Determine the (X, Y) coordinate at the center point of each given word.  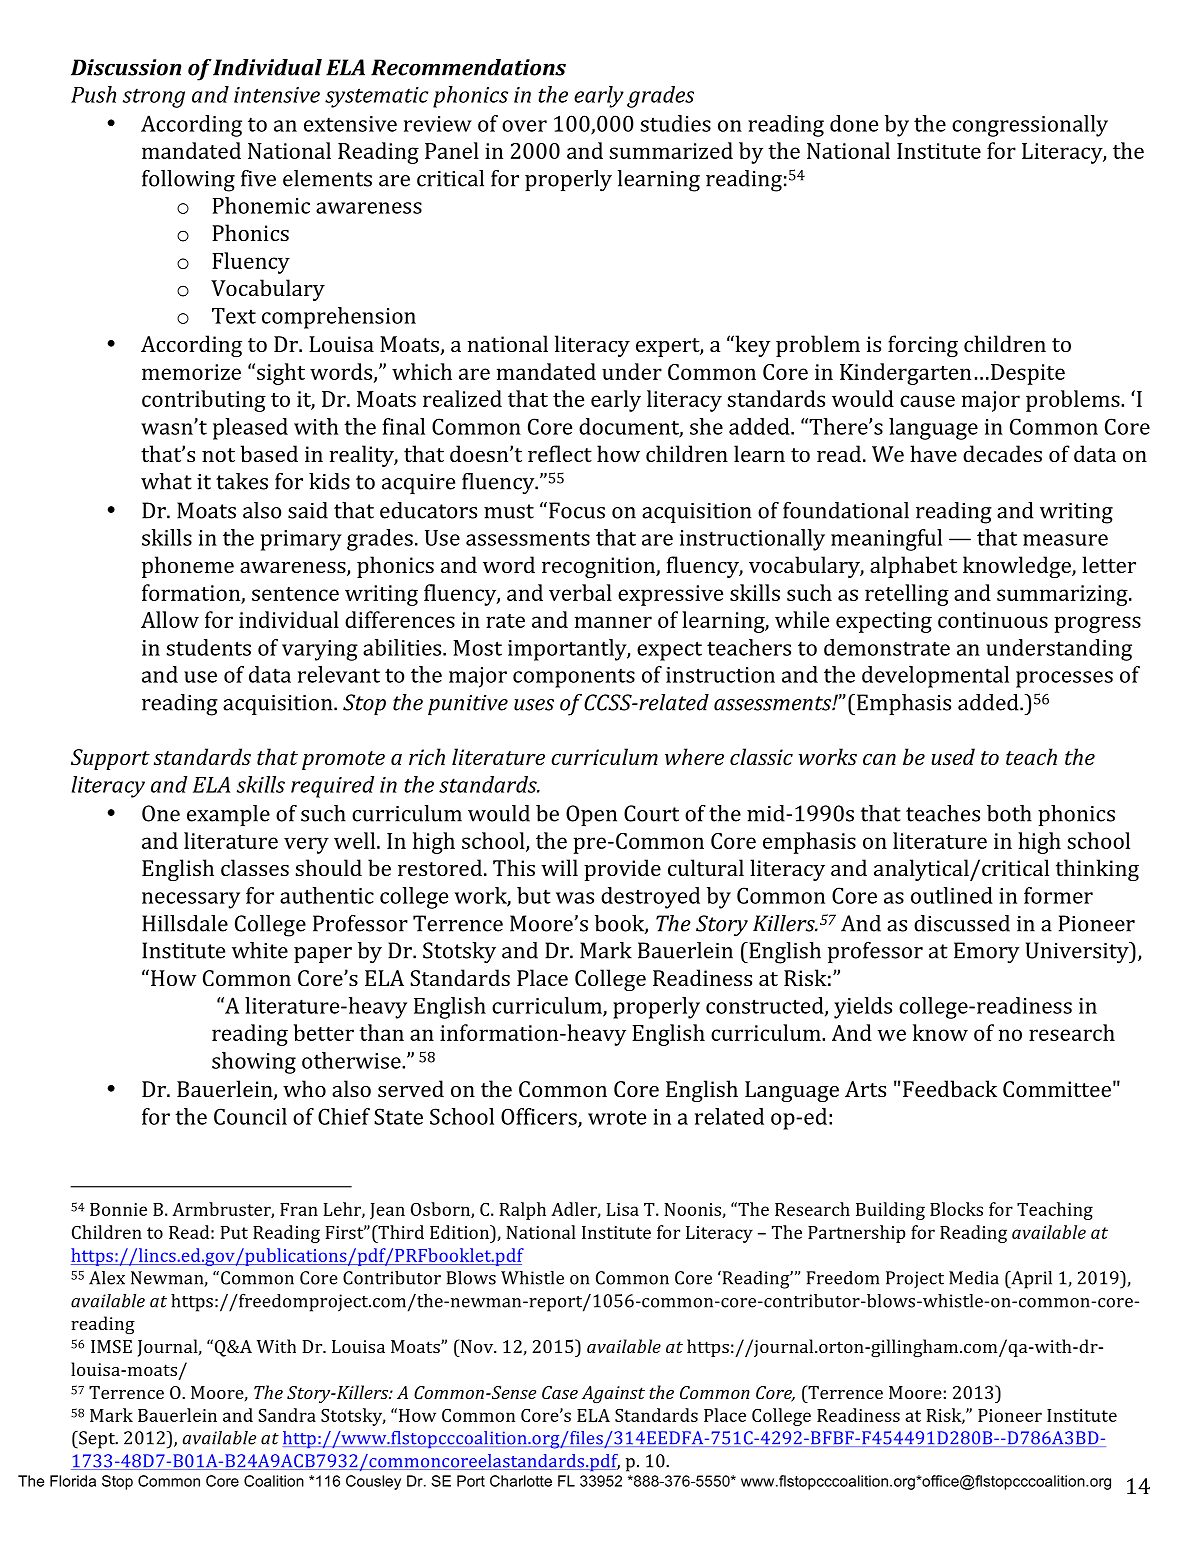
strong (154, 98)
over (524, 126)
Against (613, 1394)
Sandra (287, 1415)
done (854, 123)
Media (974, 1278)
